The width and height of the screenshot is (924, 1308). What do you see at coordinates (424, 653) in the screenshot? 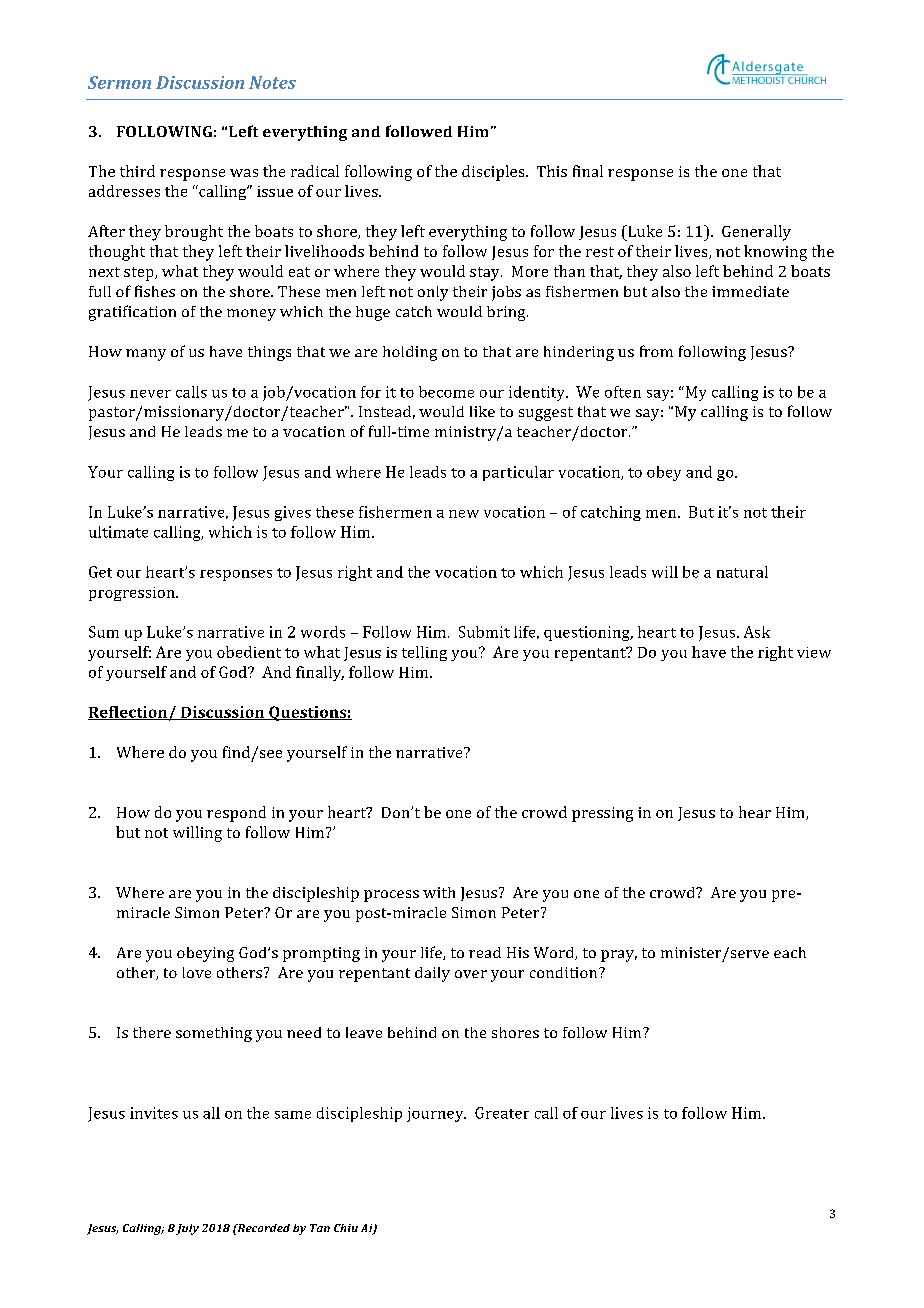
I see `telling` at bounding box center [424, 653].
